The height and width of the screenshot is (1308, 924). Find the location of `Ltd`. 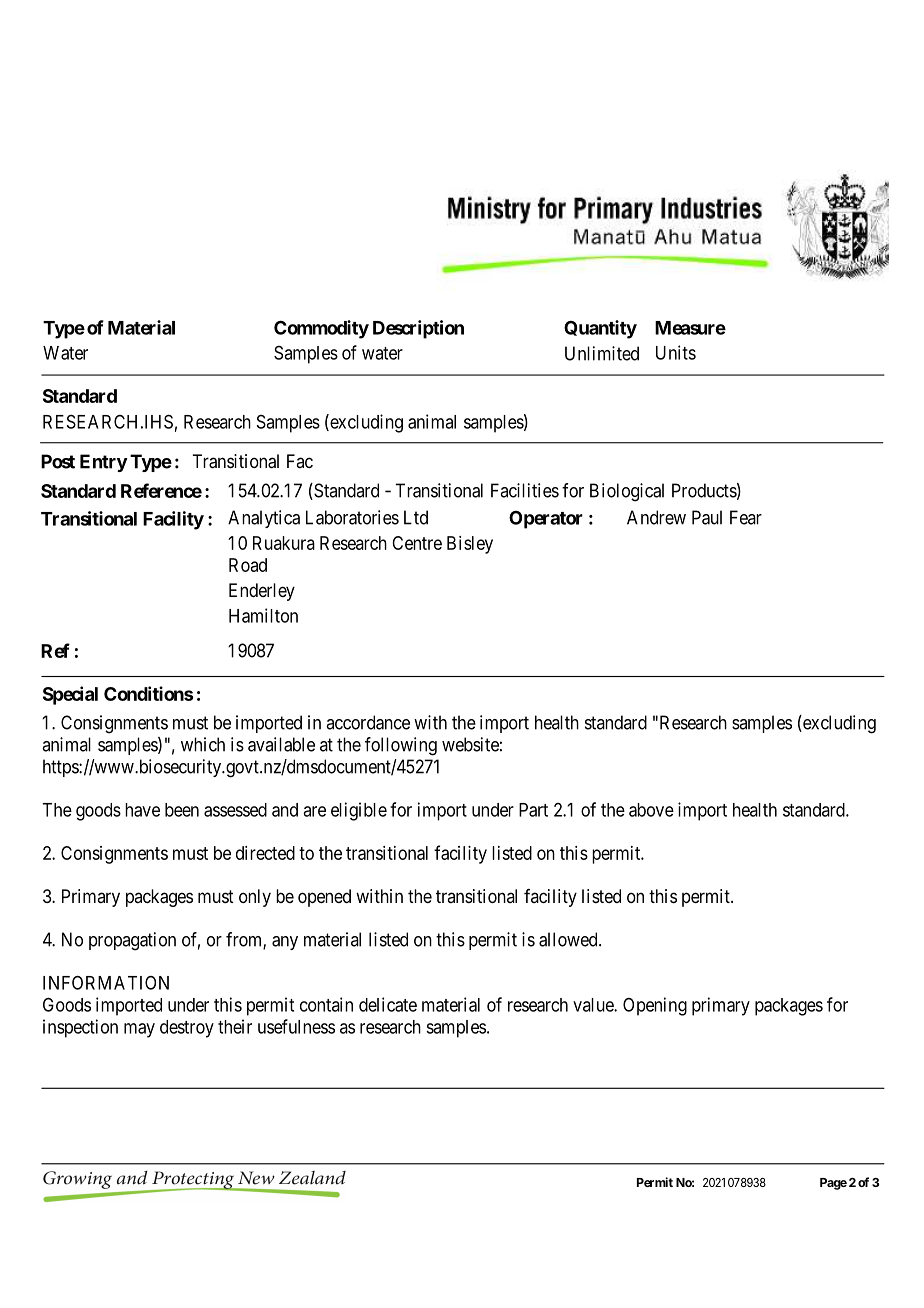

Ltd is located at coordinates (416, 517).
